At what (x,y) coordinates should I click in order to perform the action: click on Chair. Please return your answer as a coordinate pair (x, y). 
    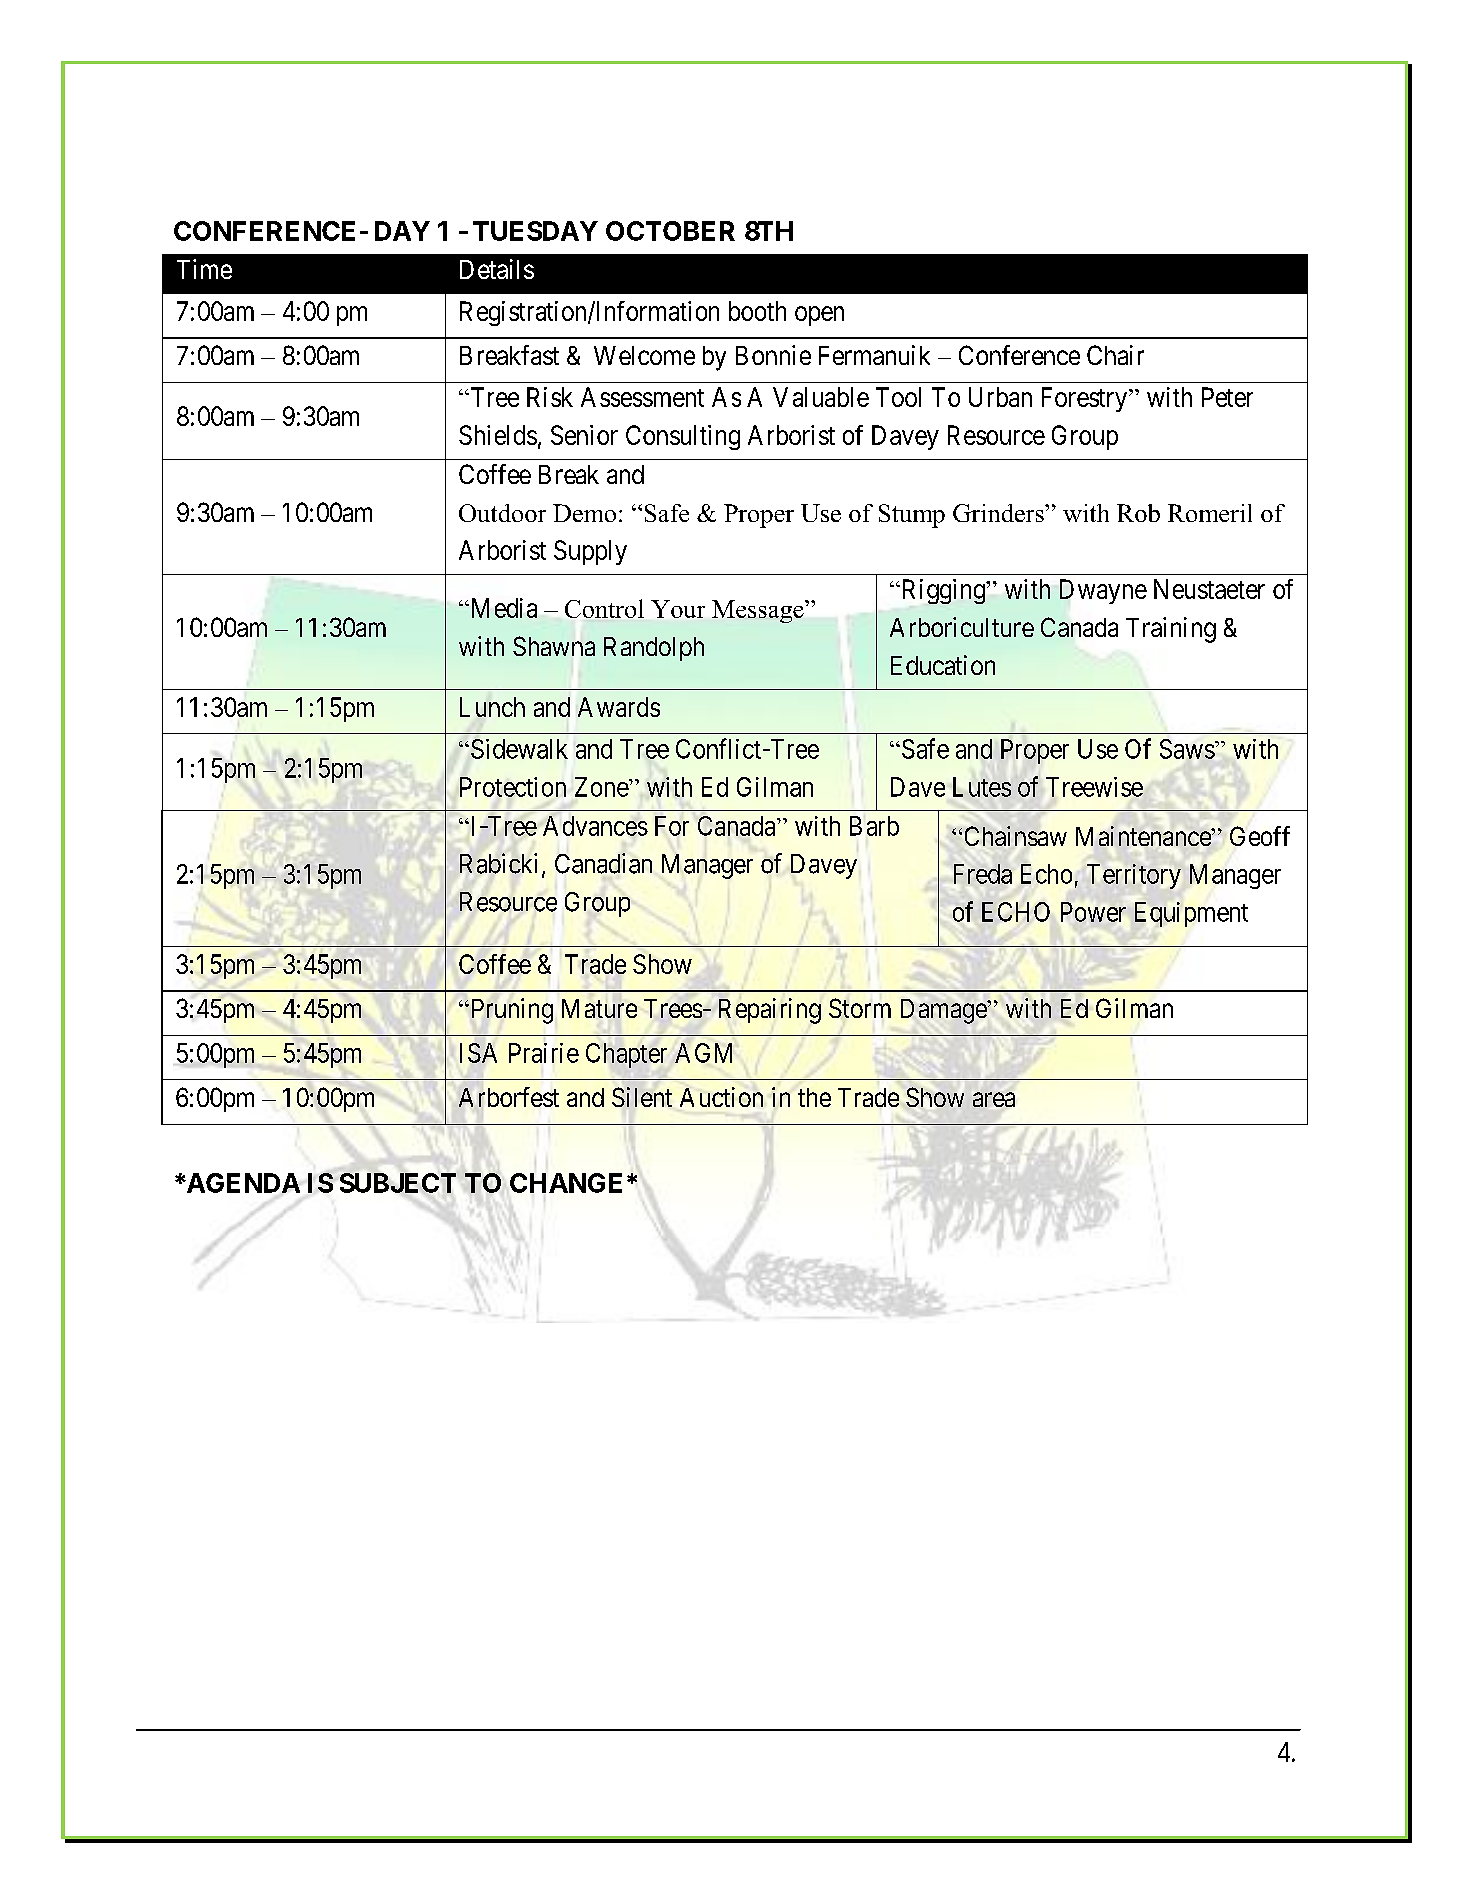
    Looking at the image, I should click on (1115, 355).
